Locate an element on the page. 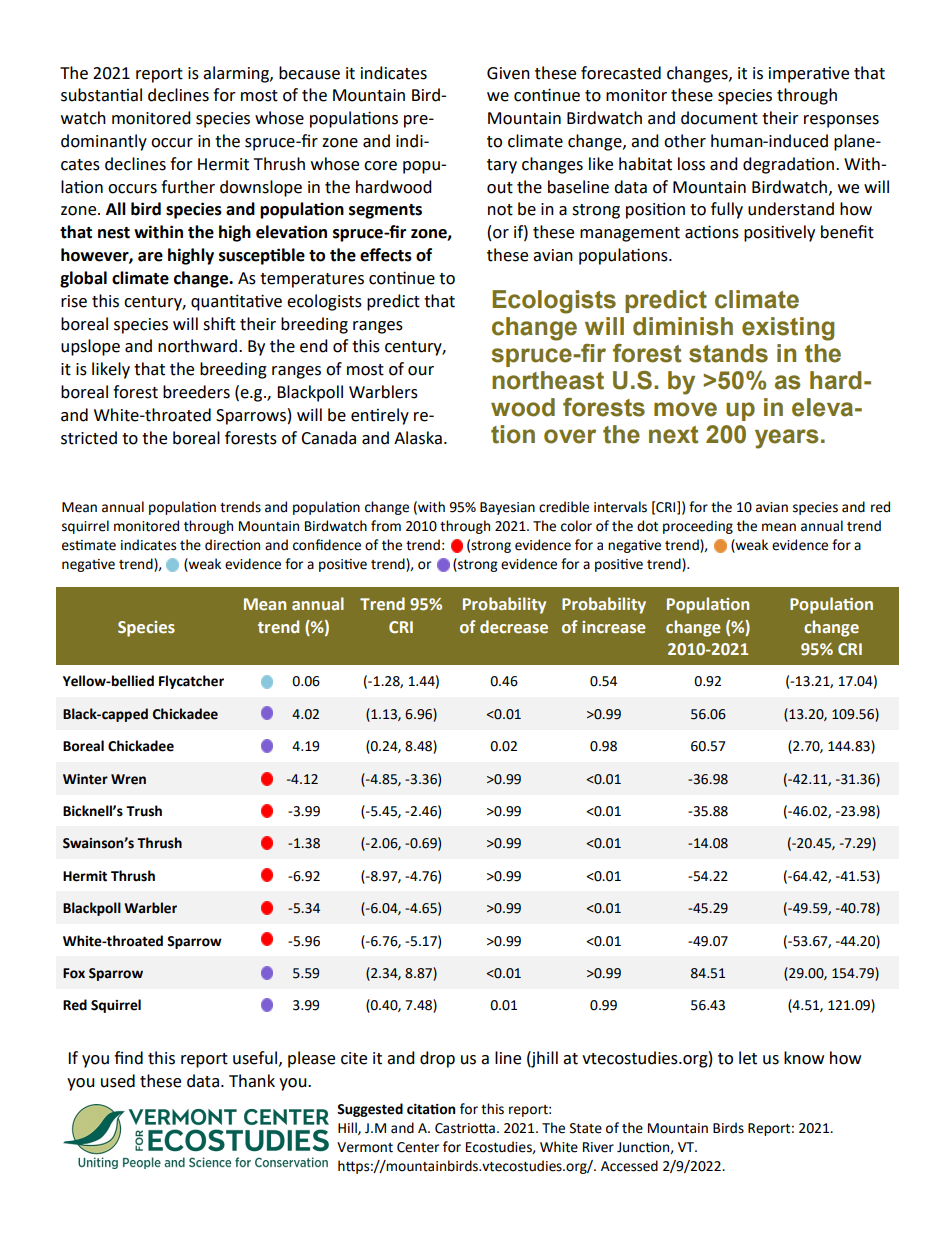 This page has width=952, height=1233. increase is located at coordinates (613, 627).
